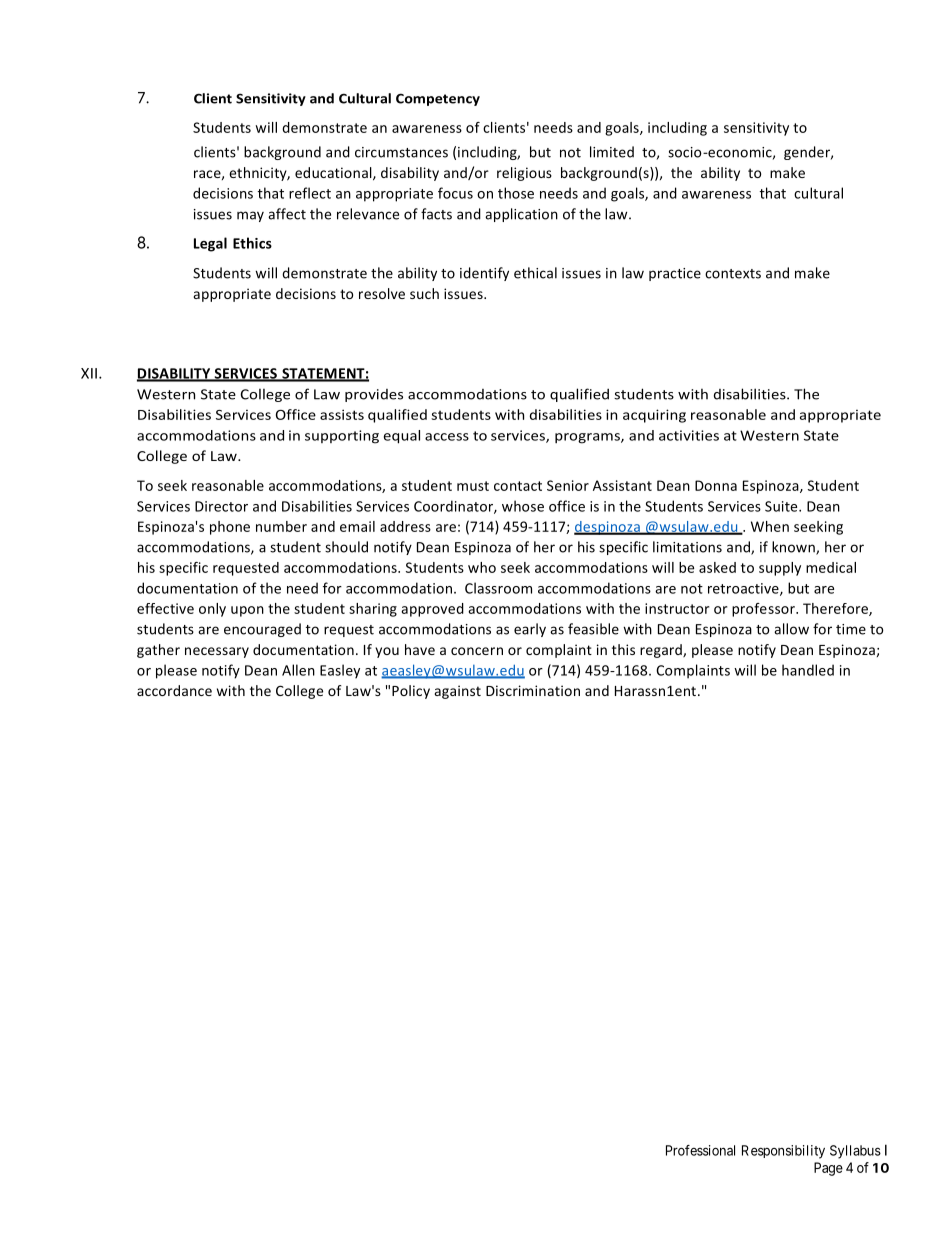 The width and height of the page is (952, 1233). Describe the element at coordinates (158, 651) in the page. I see `gather` at that location.
